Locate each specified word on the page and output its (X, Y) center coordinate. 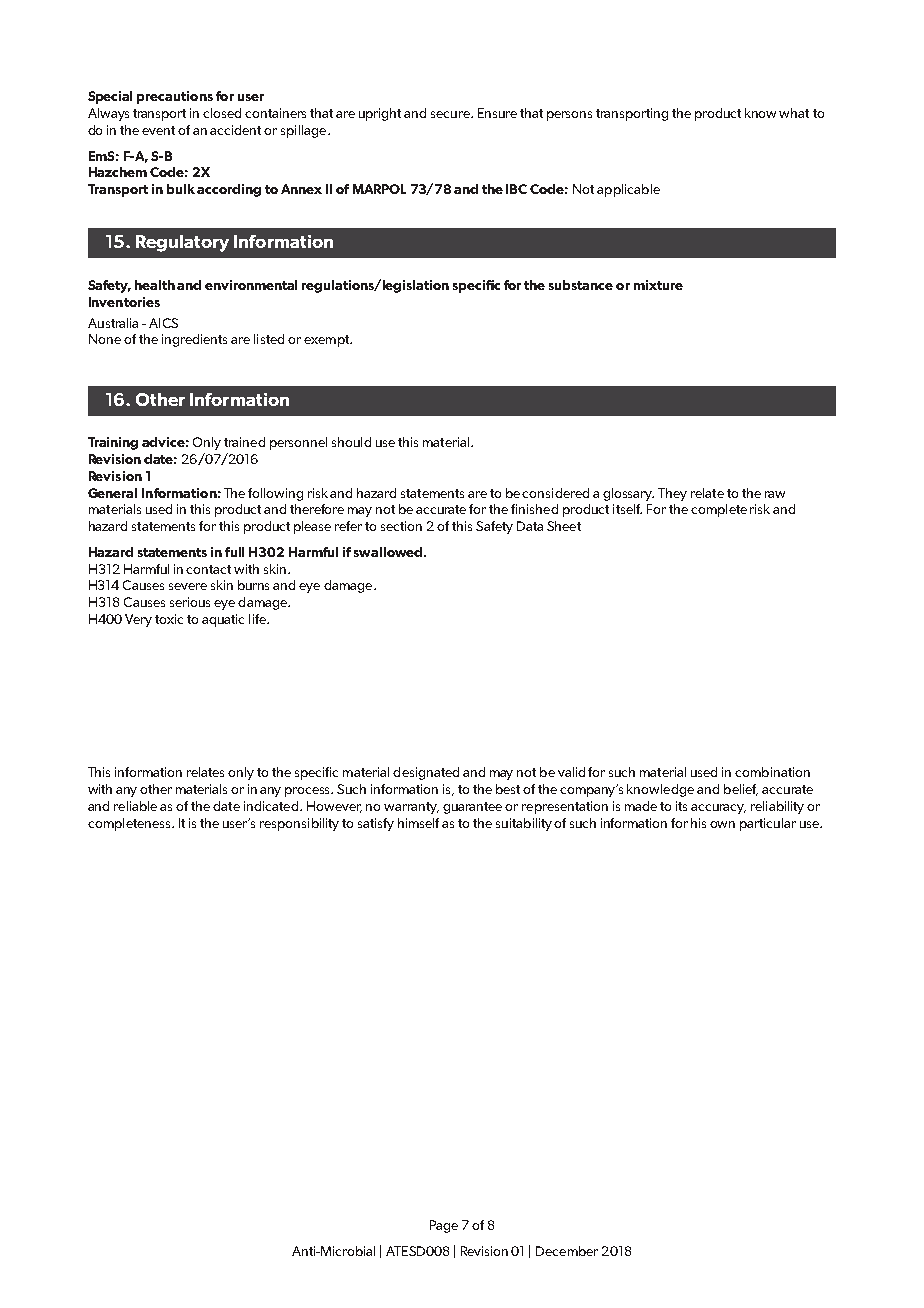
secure (451, 114)
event (158, 130)
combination (772, 772)
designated (426, 773)
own (722, 824)
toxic (169, 619)
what (794, 113)
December (567, 1251)
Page (444, 1226)
